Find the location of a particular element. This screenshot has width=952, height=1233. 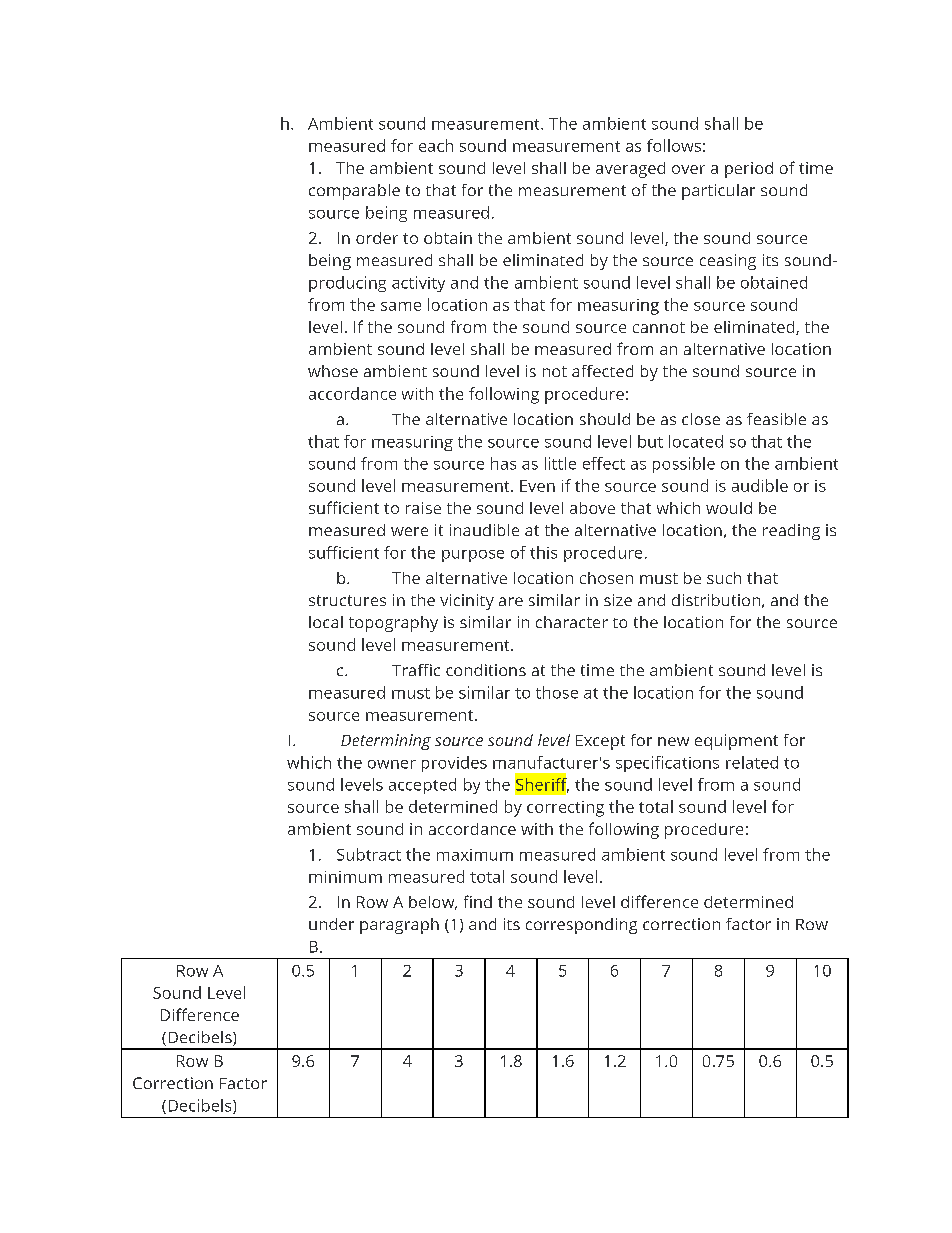

related is located at coordinates (752, 762).
